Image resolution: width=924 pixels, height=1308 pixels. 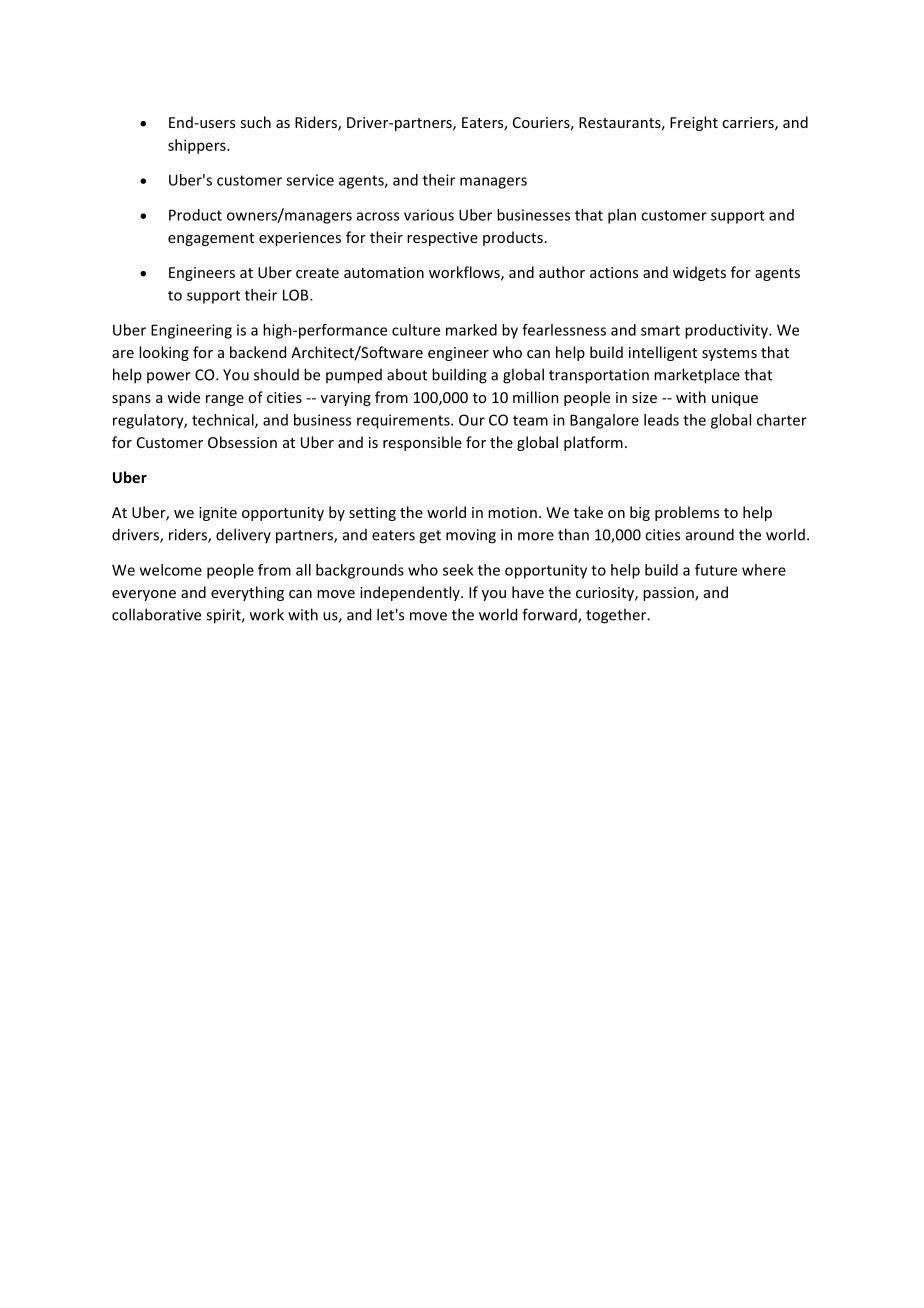 I want to click on plan, so click(x=622, y=216).
